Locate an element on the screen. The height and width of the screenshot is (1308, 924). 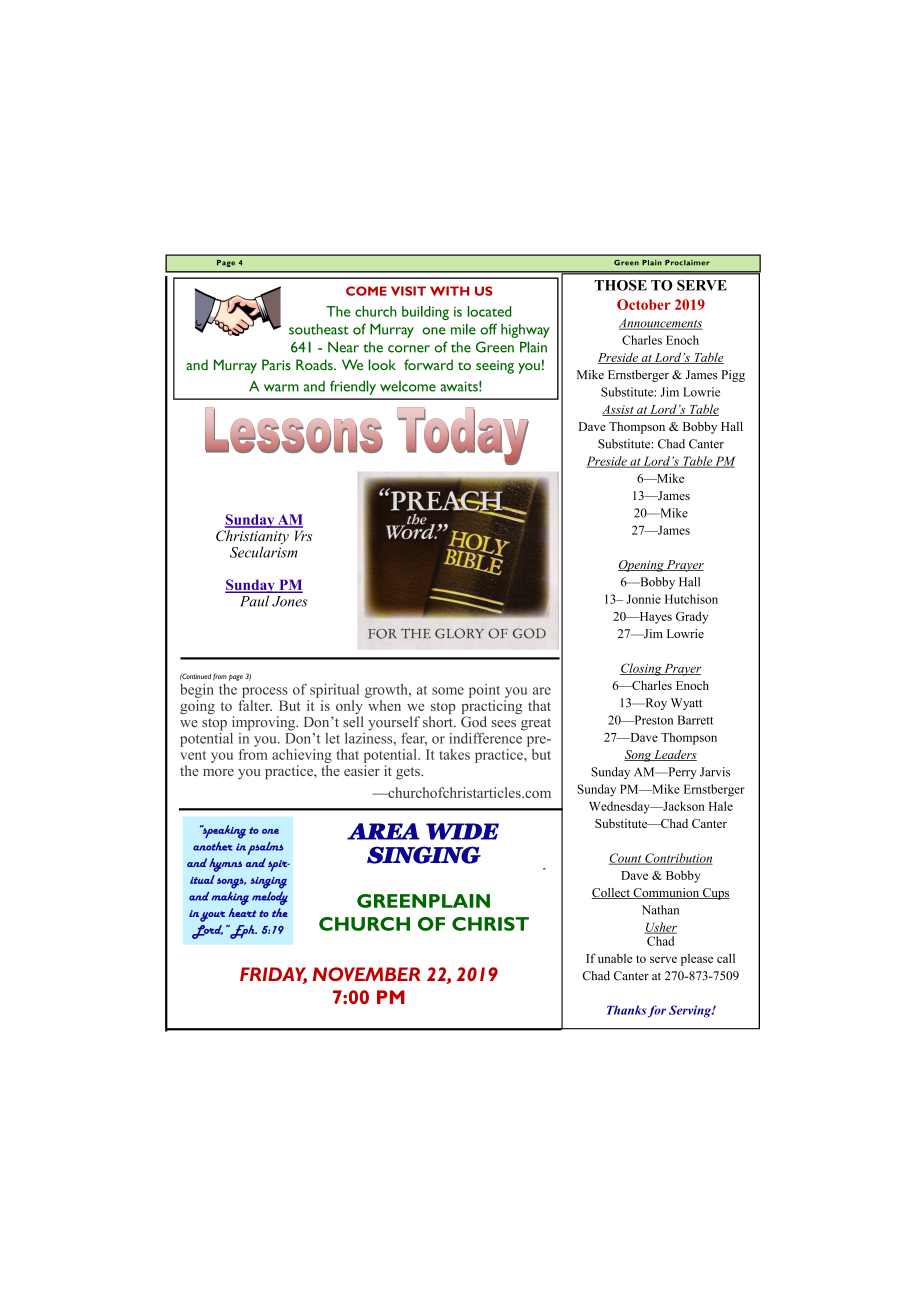
southeast is located at coordinates (319, 329).
